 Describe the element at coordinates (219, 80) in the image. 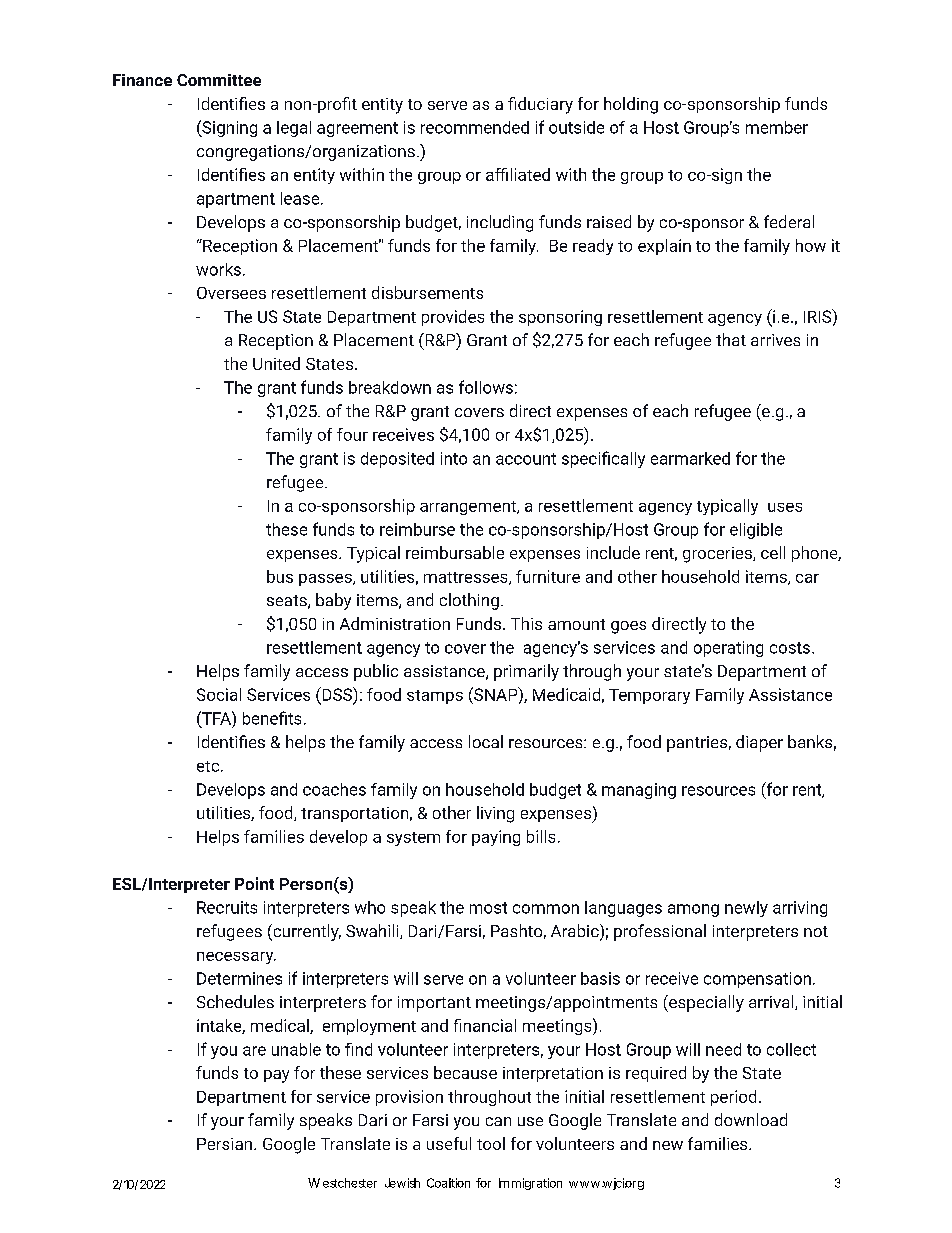

I see `Committee` at that location.
